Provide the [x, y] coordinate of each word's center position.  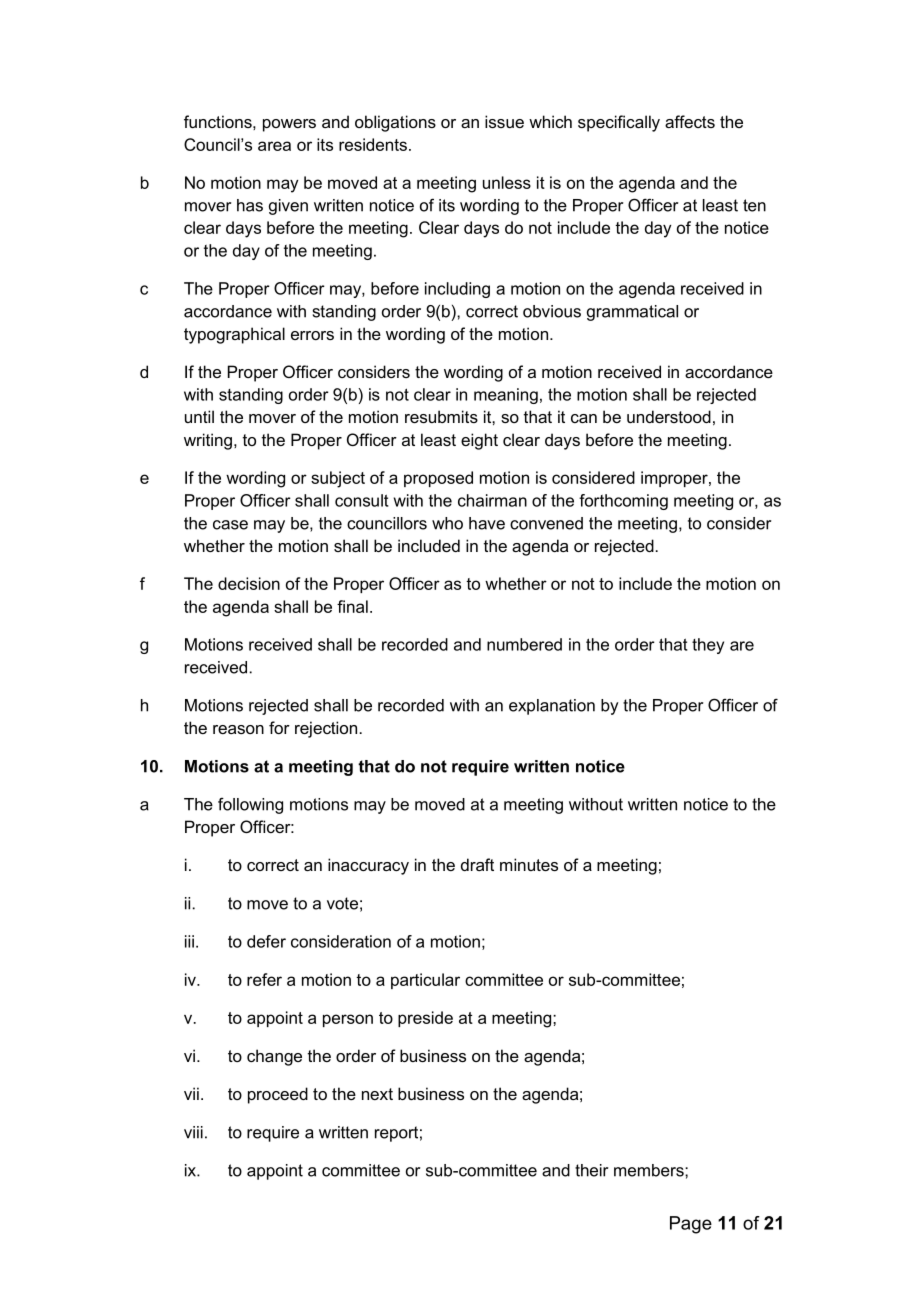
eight [479, 441]
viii [193, 1132]
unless [507, 182]
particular [425, 981]
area [274, 146]
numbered [524, 644]
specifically [619, 123]
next [377, 1094]
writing [208, 441]
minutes [529, 864]
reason [238, 729]
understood [669, 416]
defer [266, 941]
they [708, 646]
